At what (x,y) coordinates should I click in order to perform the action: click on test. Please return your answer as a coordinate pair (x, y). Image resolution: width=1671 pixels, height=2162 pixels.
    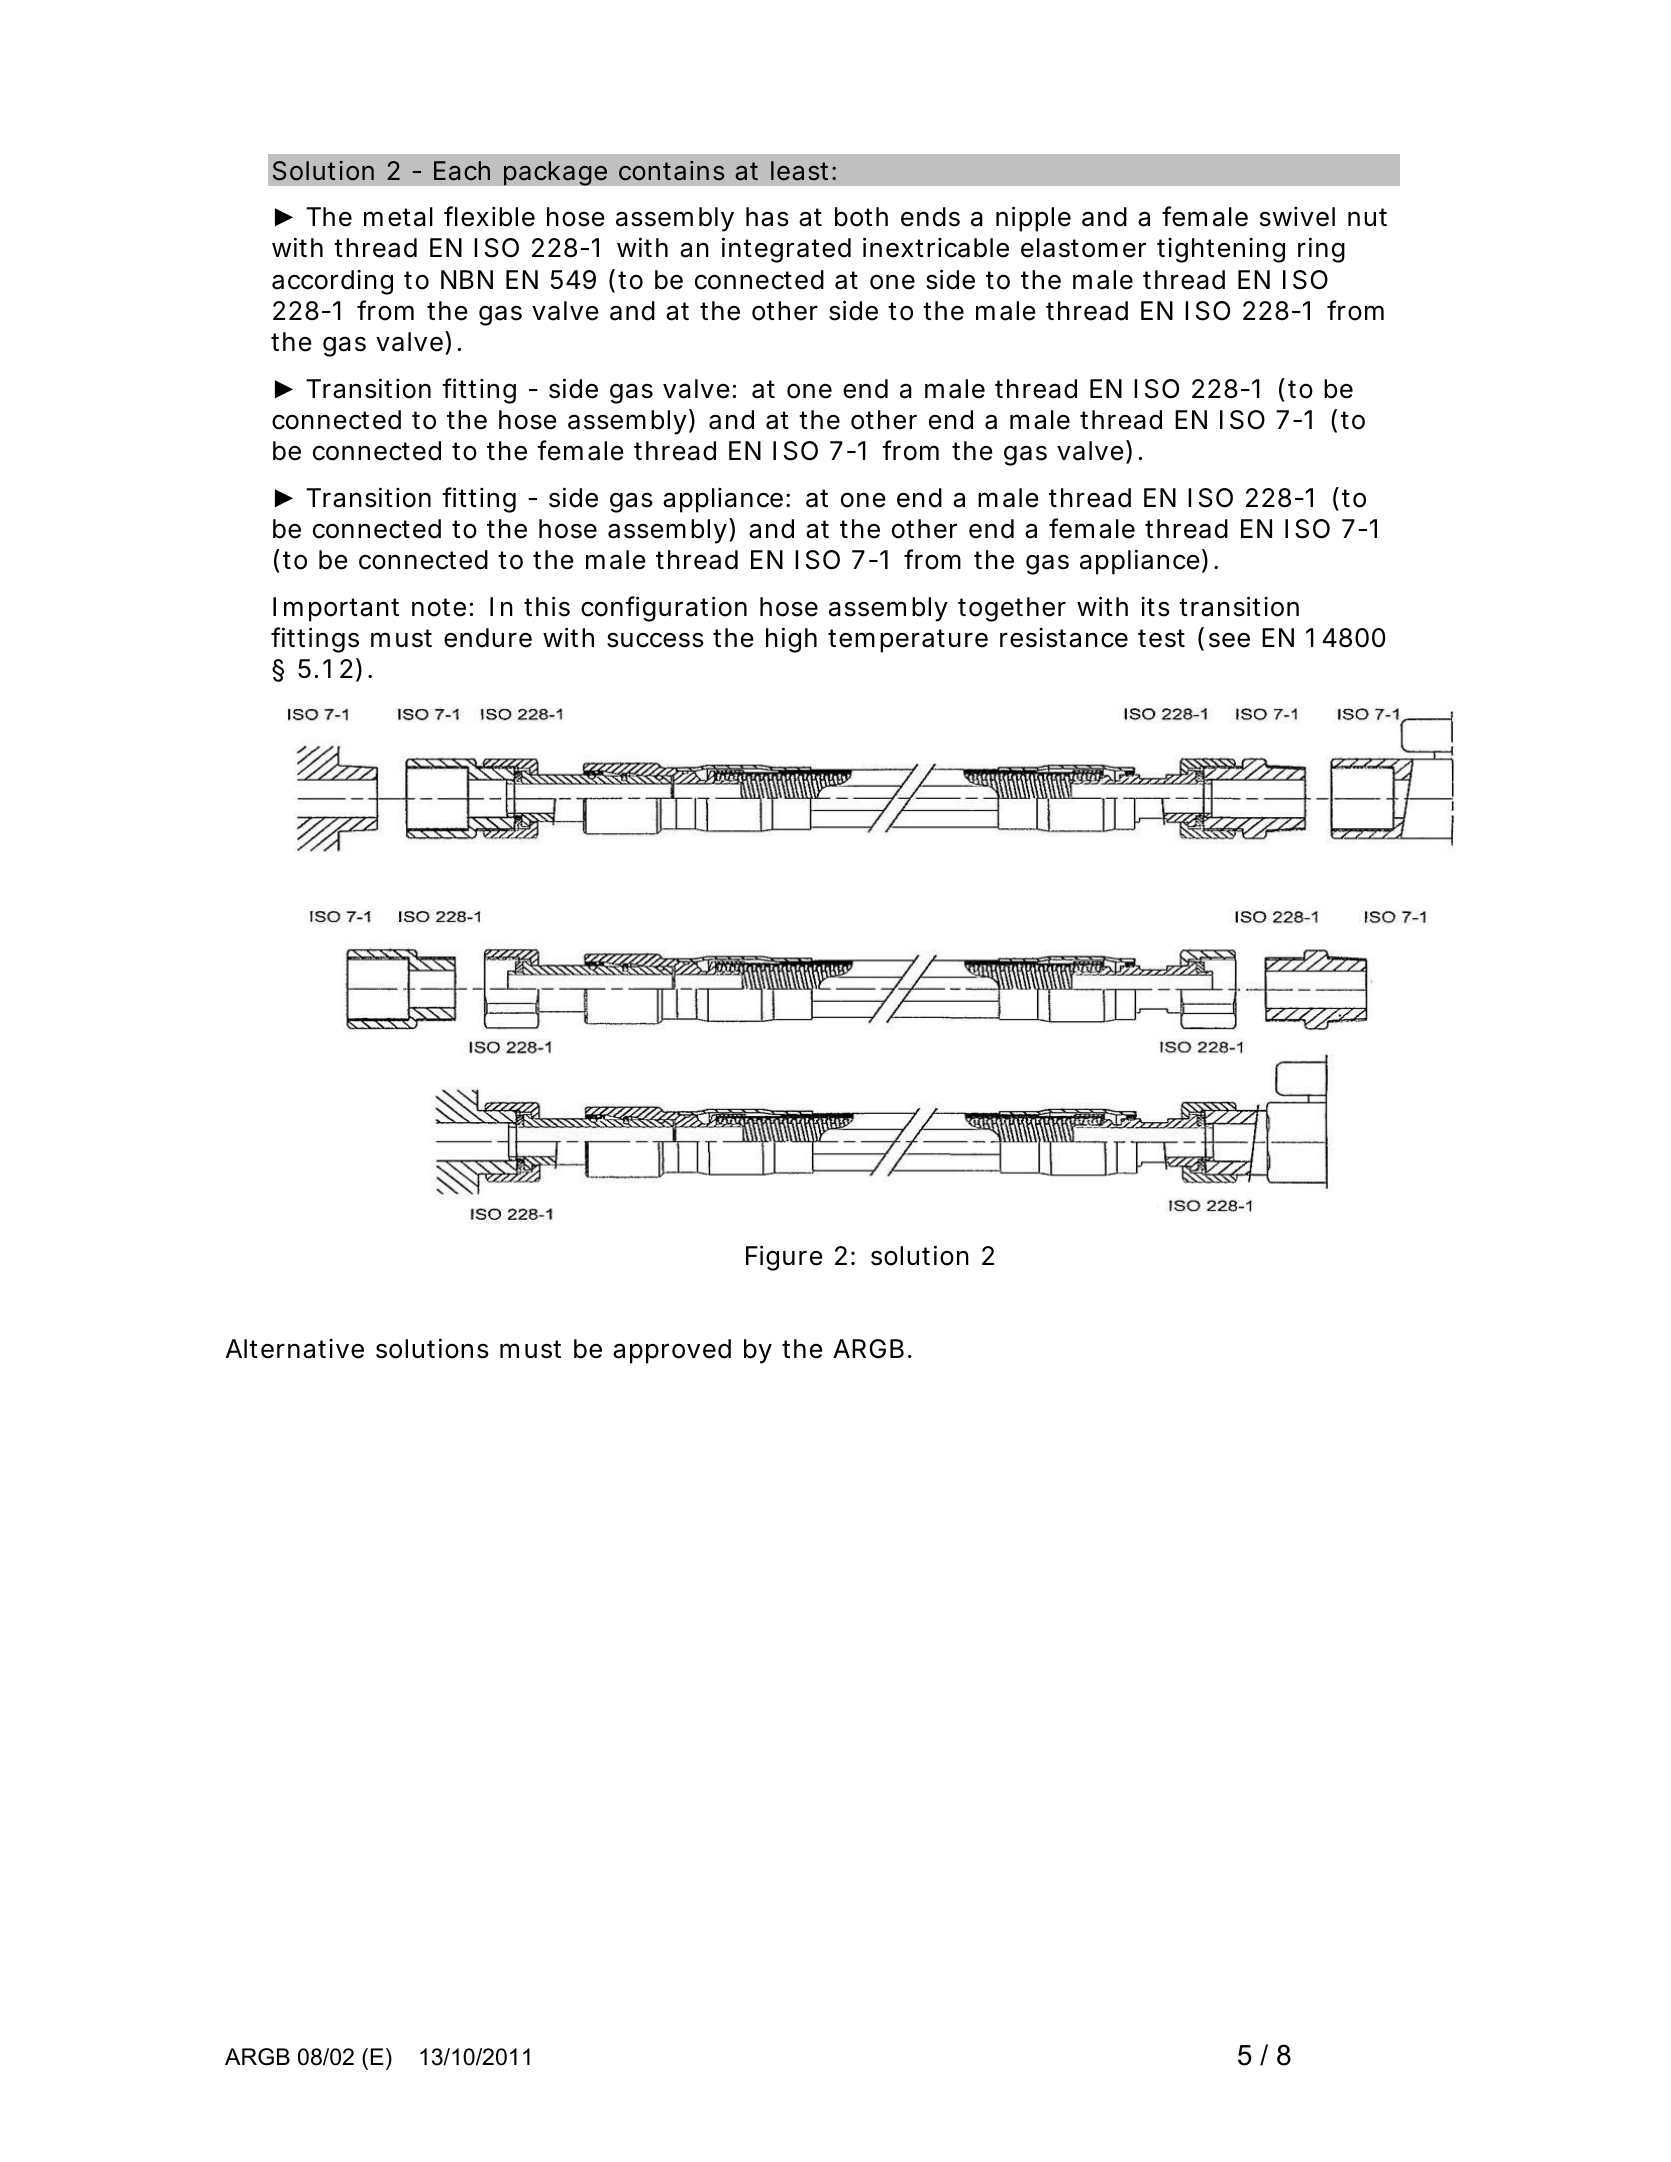
    Looking at the image, I should click on (1161, 638).
